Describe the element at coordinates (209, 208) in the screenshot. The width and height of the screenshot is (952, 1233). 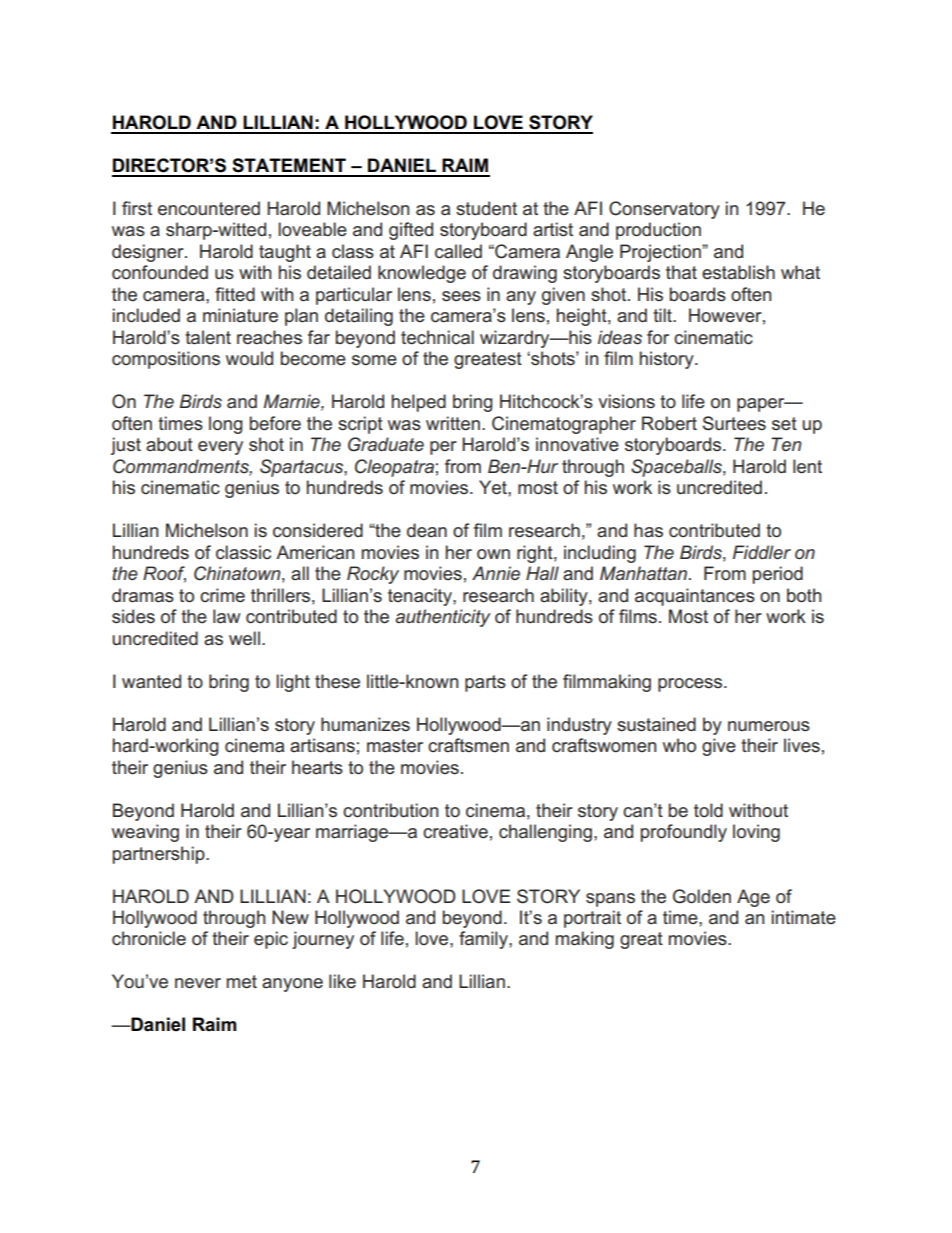
I see `encountered` at that location.
